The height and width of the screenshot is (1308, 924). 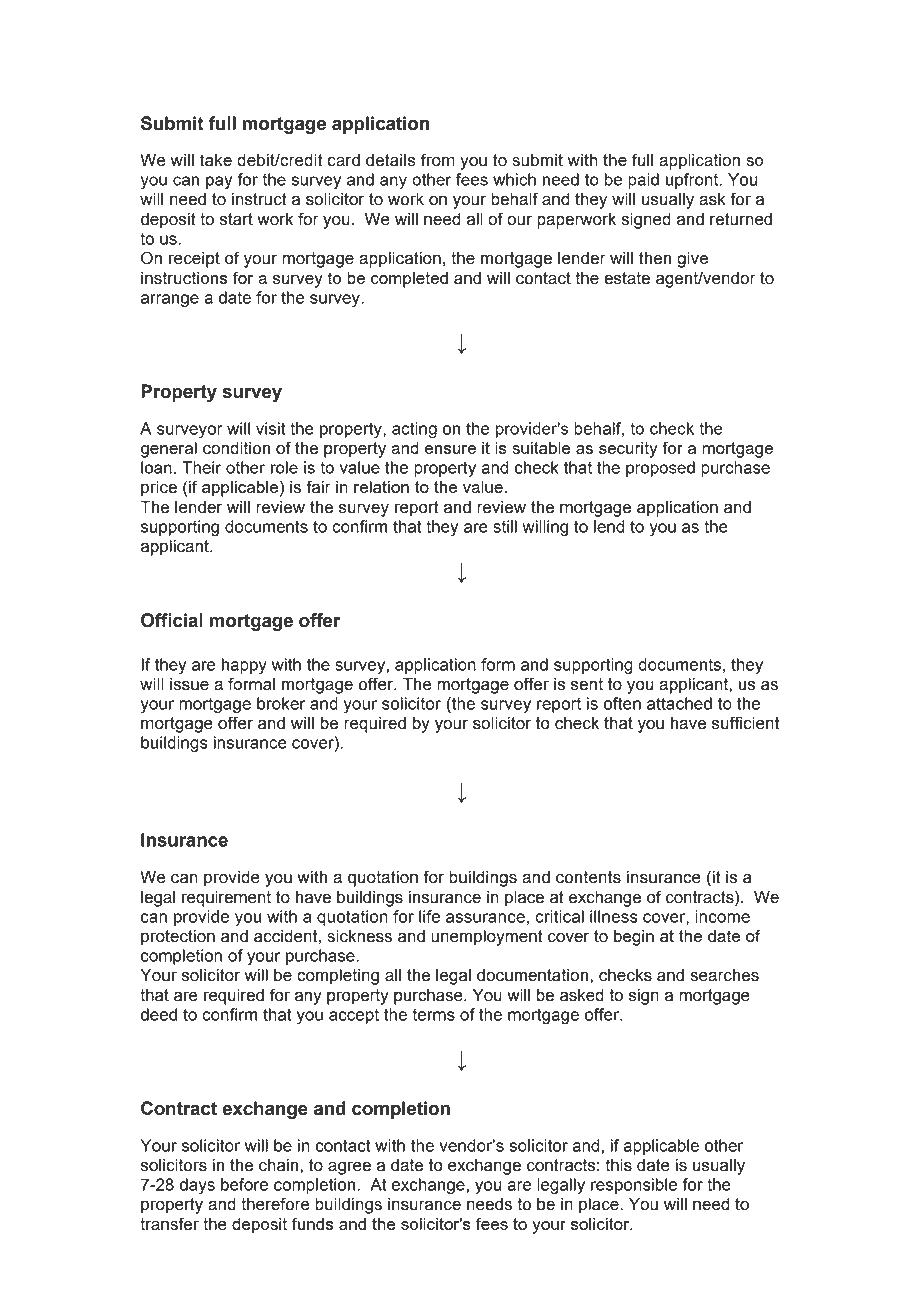 I want to click on upfront, so click(x=693, y=181).
